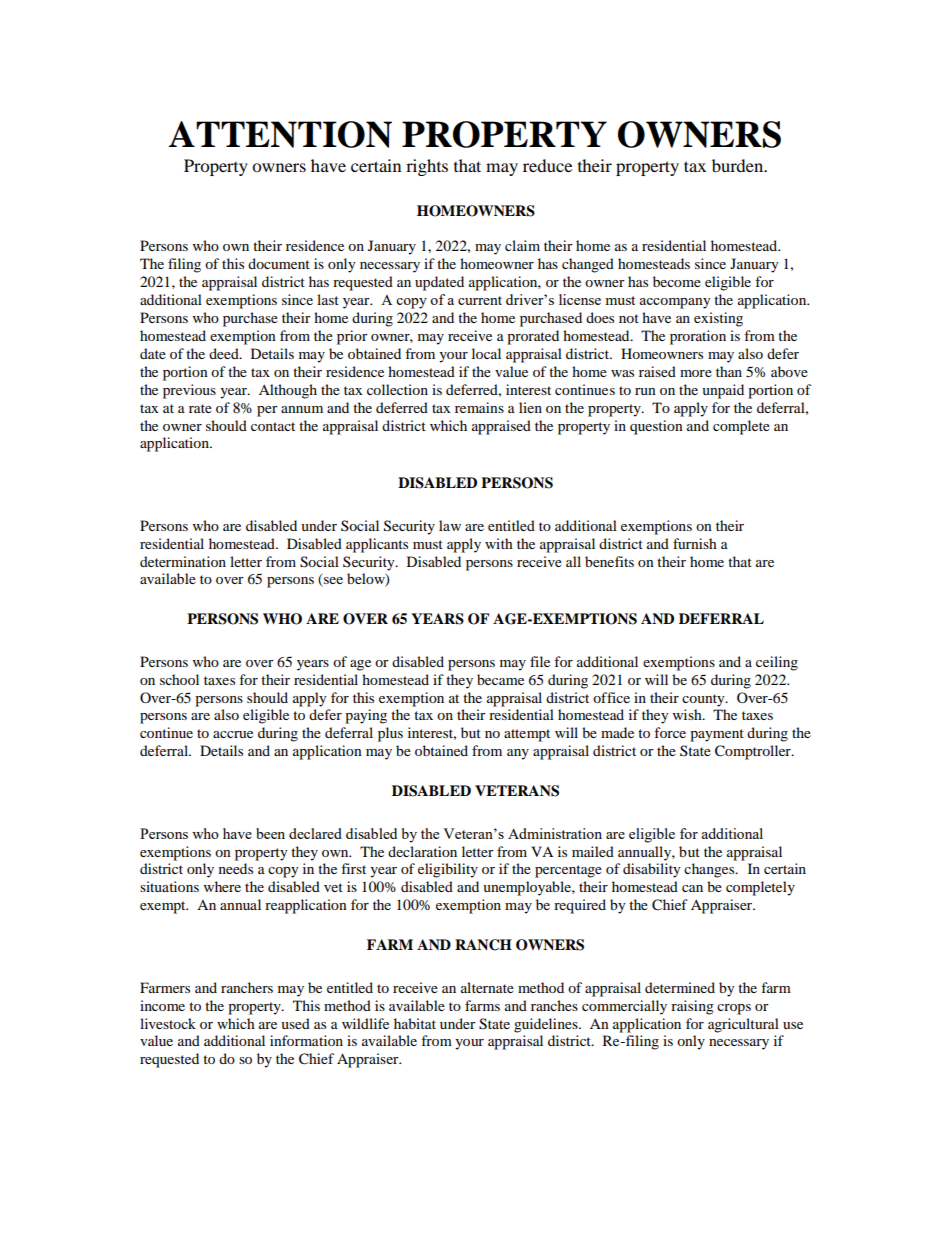 The height and width of the document is (1233, 952). What do you see at coordinates (273, 426) in the document?
I see `contact` at bounding box center [273, 426].
